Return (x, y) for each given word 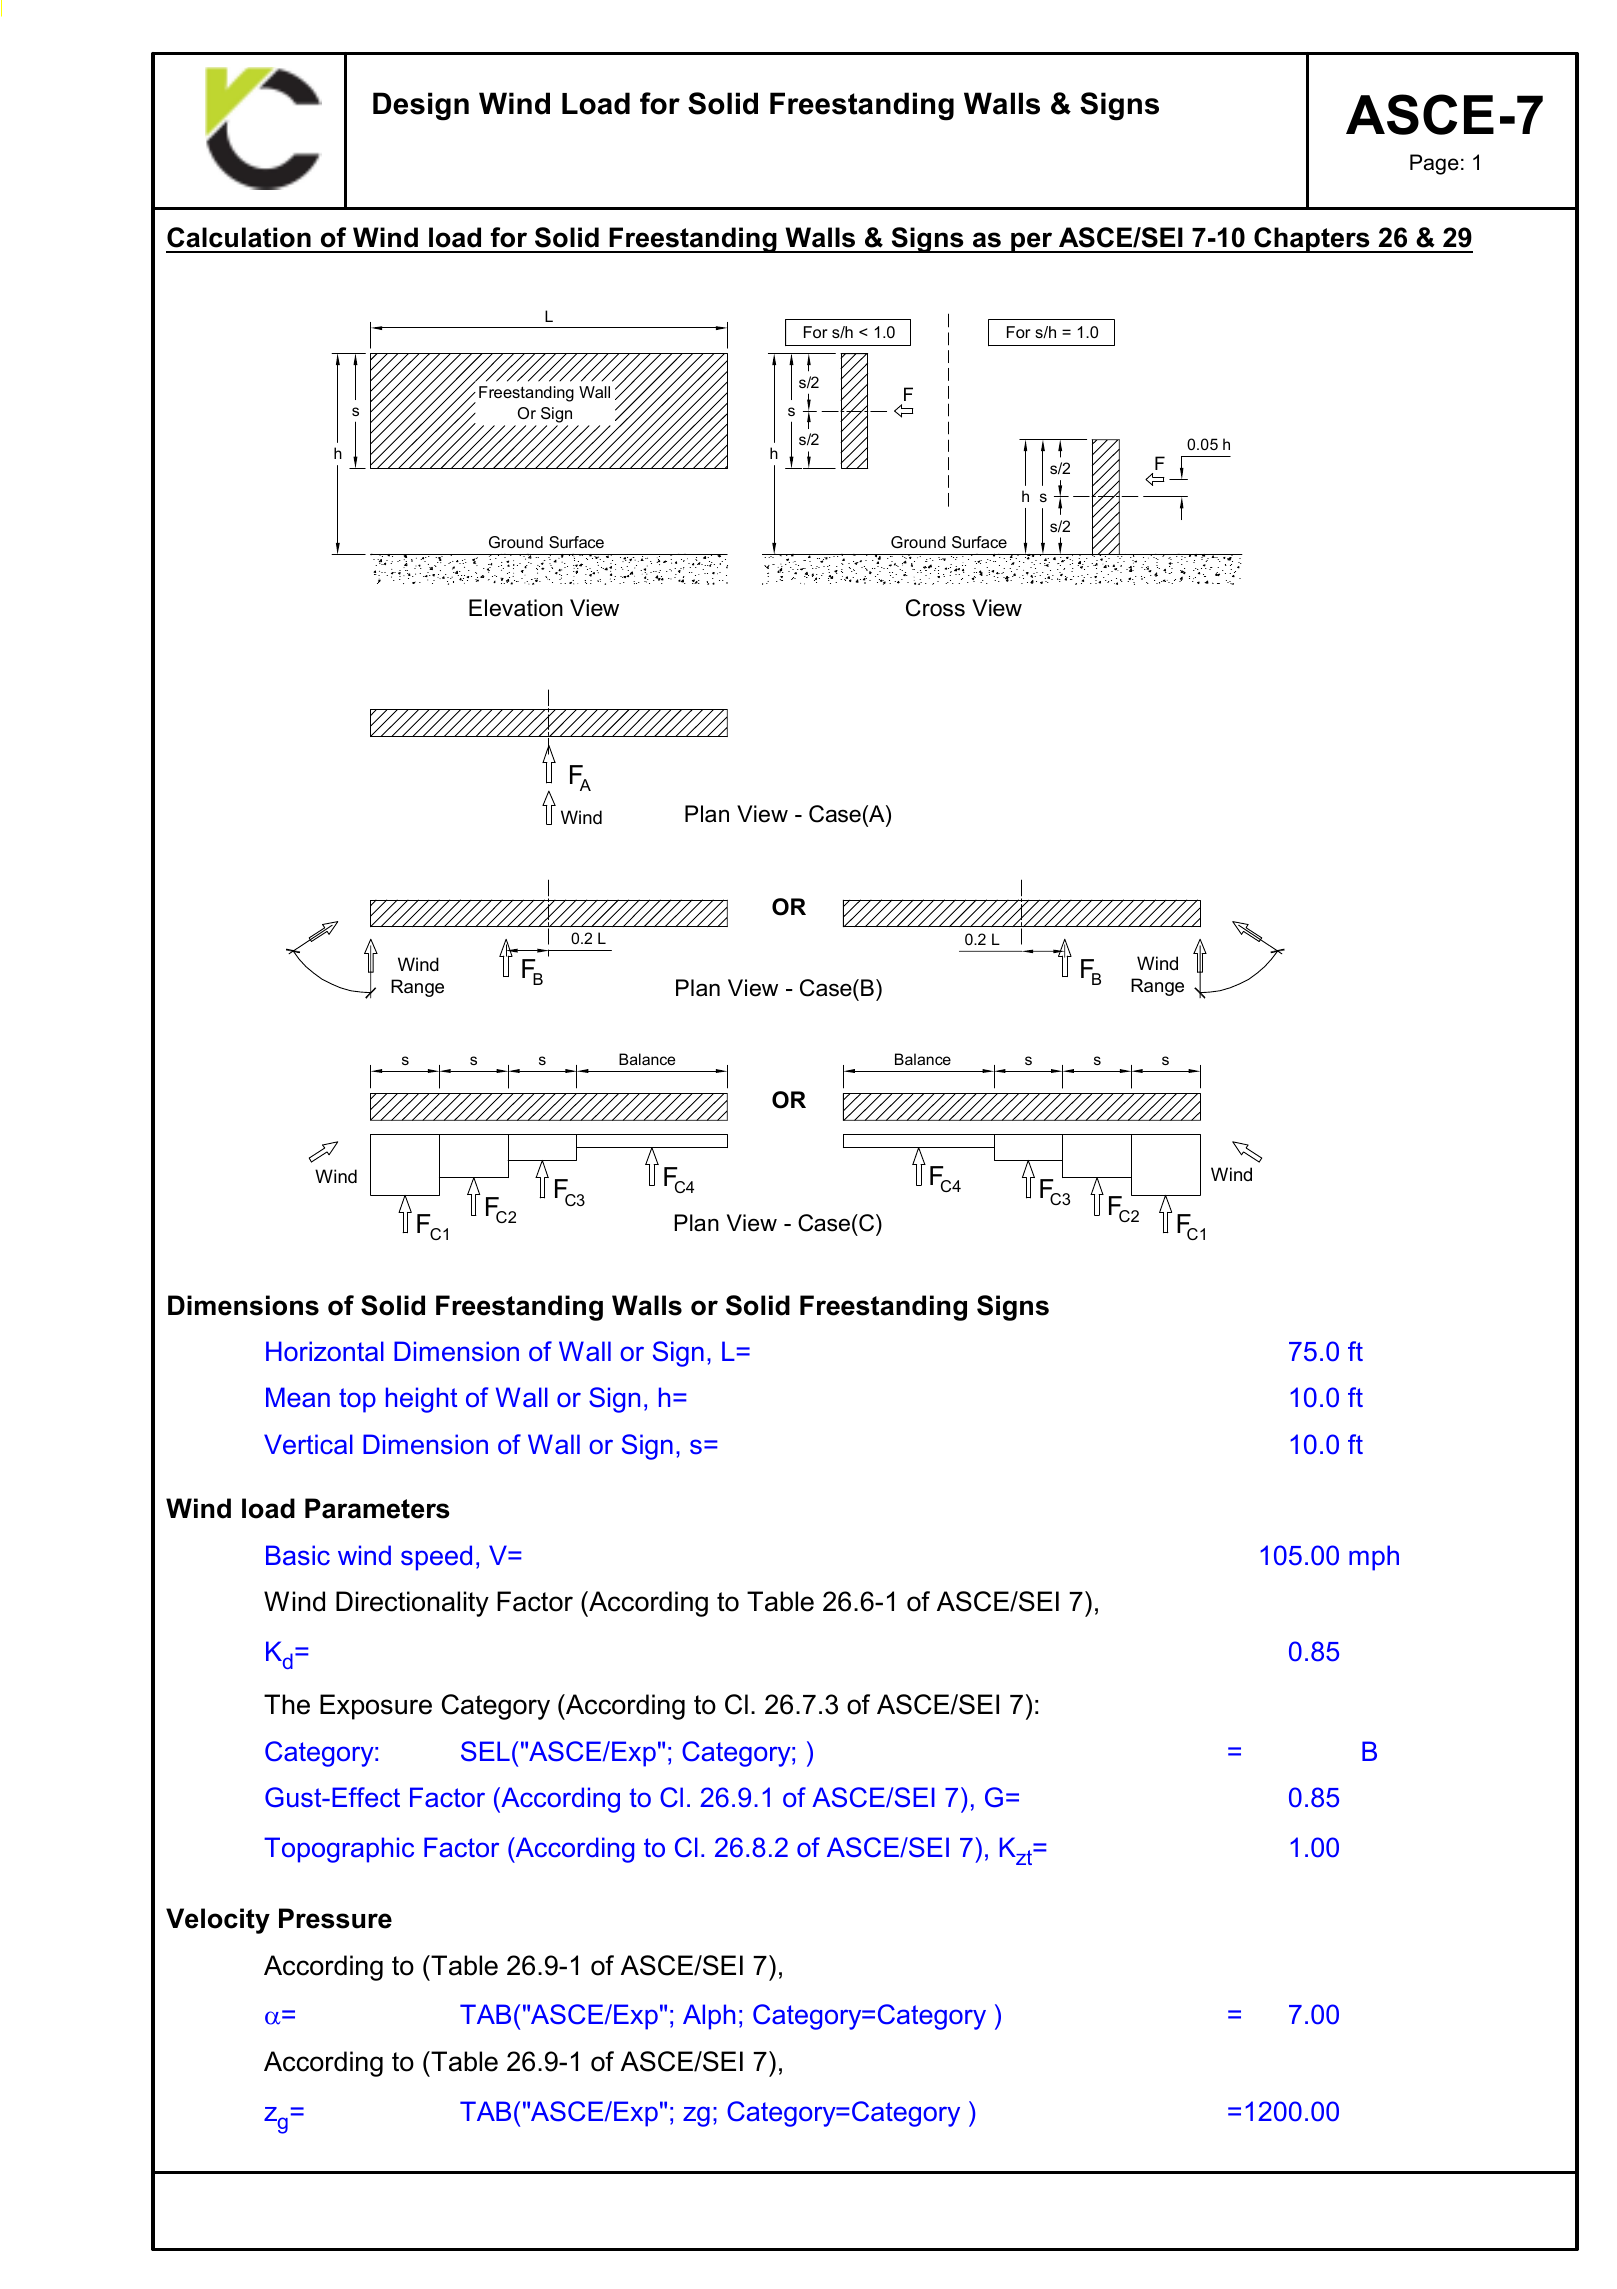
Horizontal (325, 1351)
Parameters (377, 1508)
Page (1434, 164)
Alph (709, 2017)
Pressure (335, 1918)
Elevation (516, 608)
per (1032, 242)
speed (436, 1558)
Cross (935, 608)
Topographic (339, 1850)
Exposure (376, 1707)
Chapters (1312, 240)
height (421, 1400)
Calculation (239, 237)
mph (1374, 1558)
